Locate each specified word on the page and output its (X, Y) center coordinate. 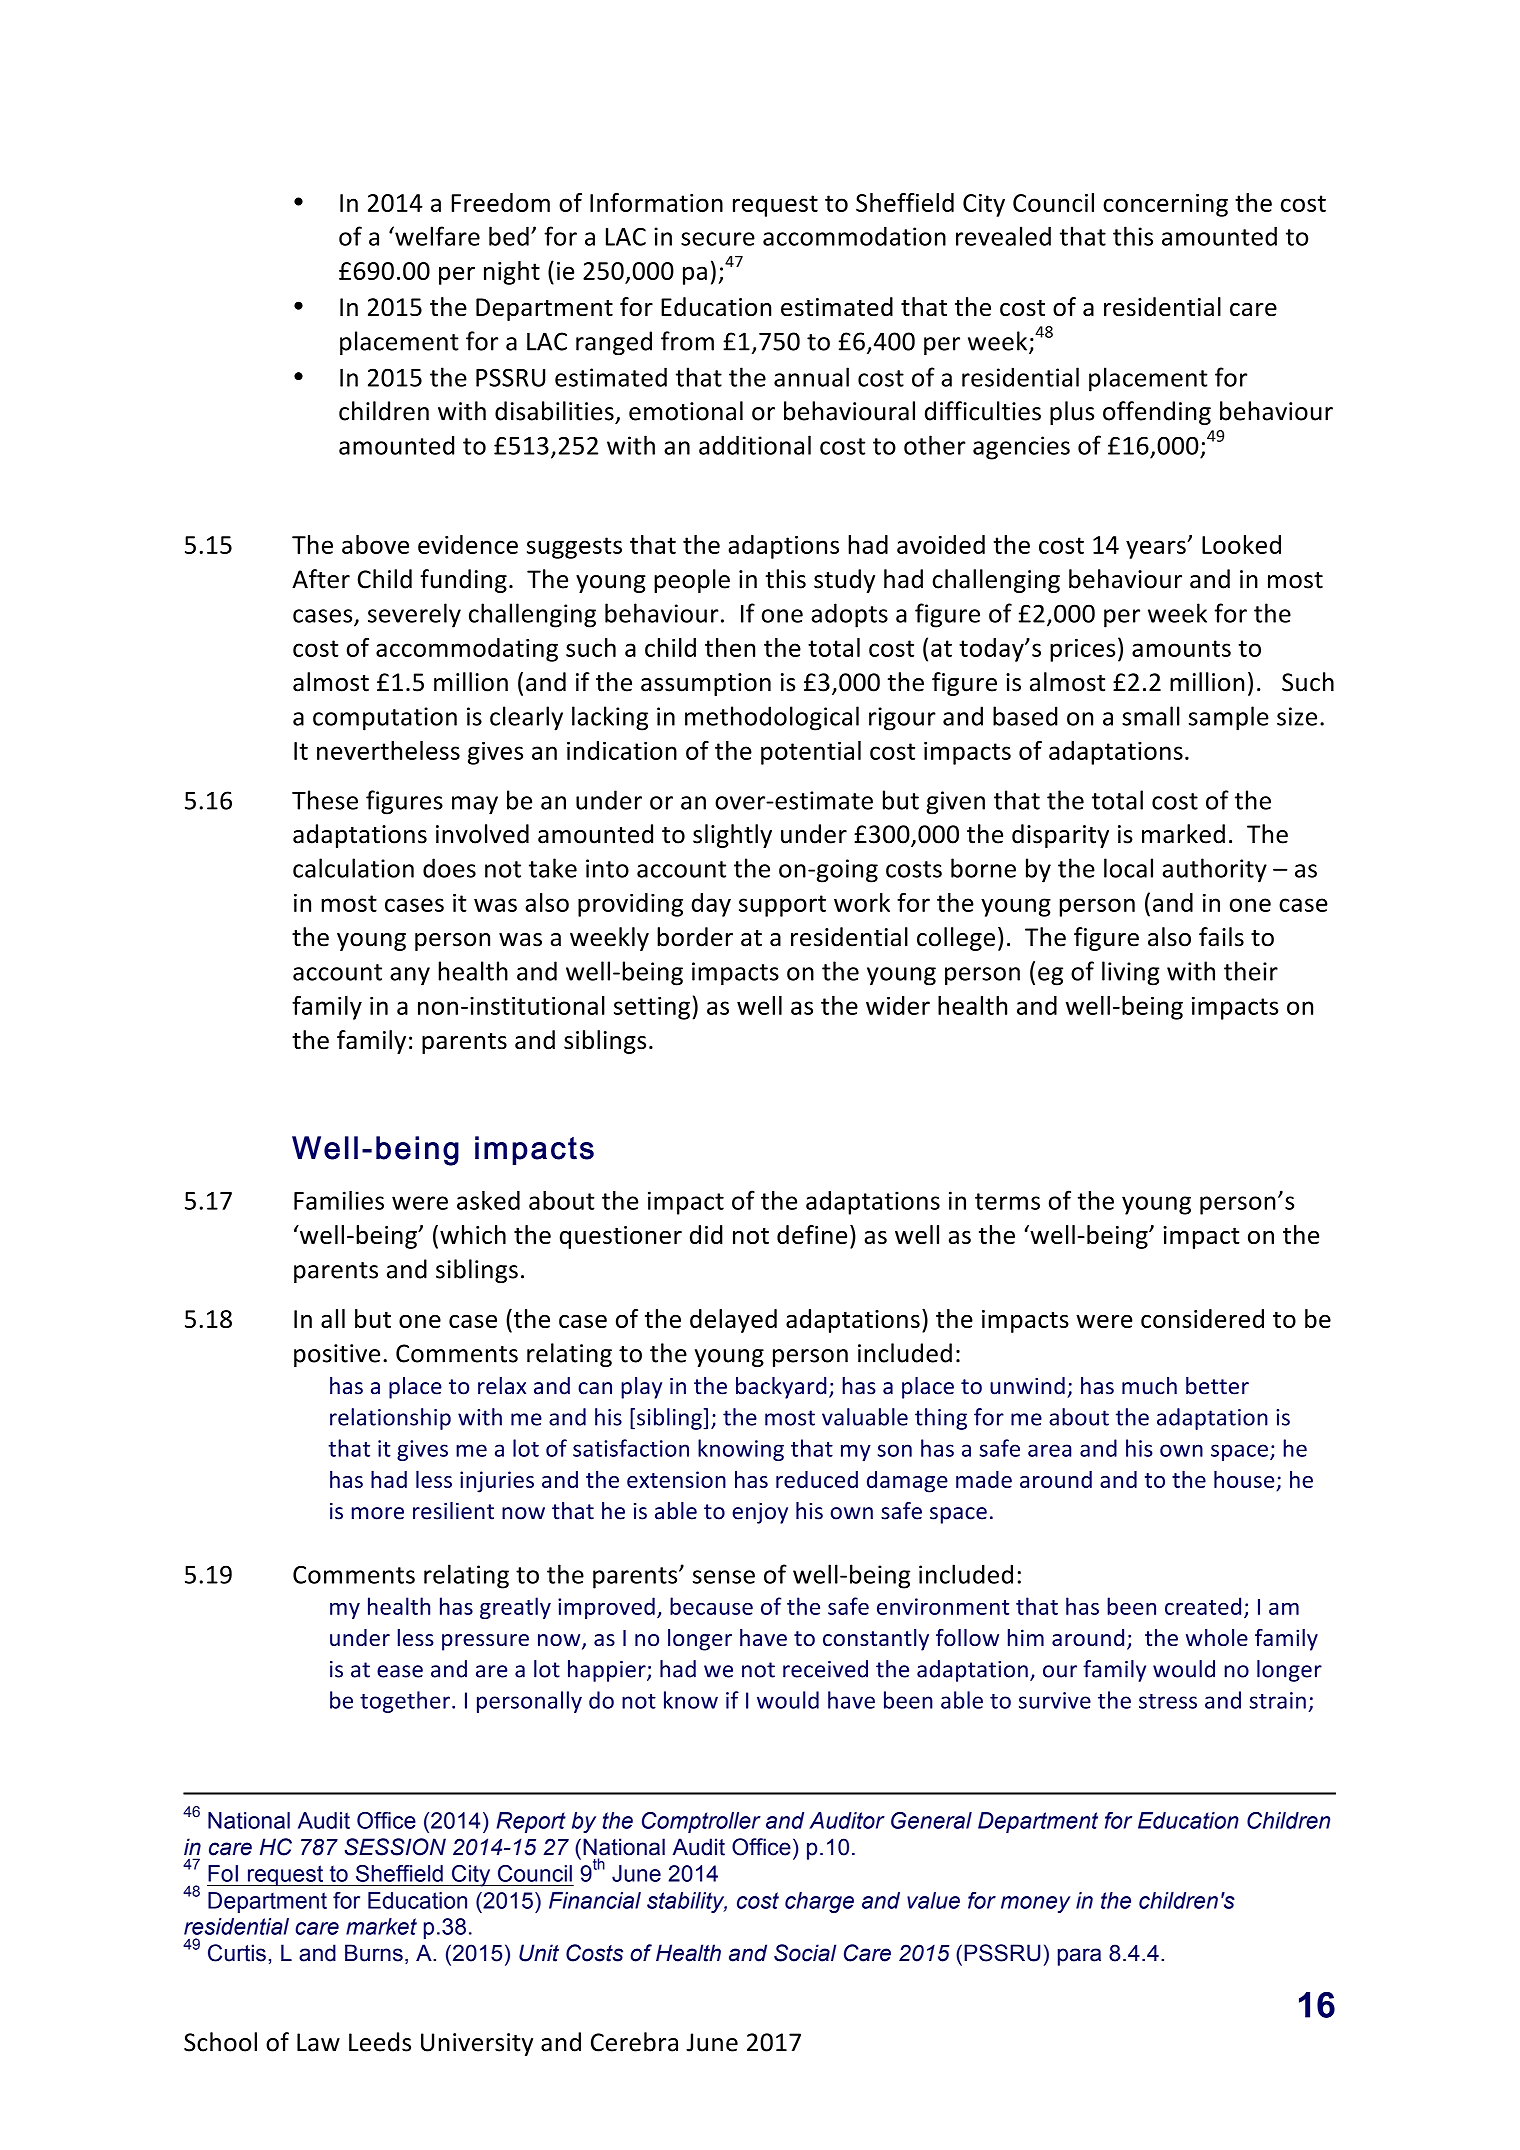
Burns (374, 1953)
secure (718, 239)
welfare (436, 236)
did (706, 1234)
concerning (1165, 205)
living (1131, 973)
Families (339, 1200)
